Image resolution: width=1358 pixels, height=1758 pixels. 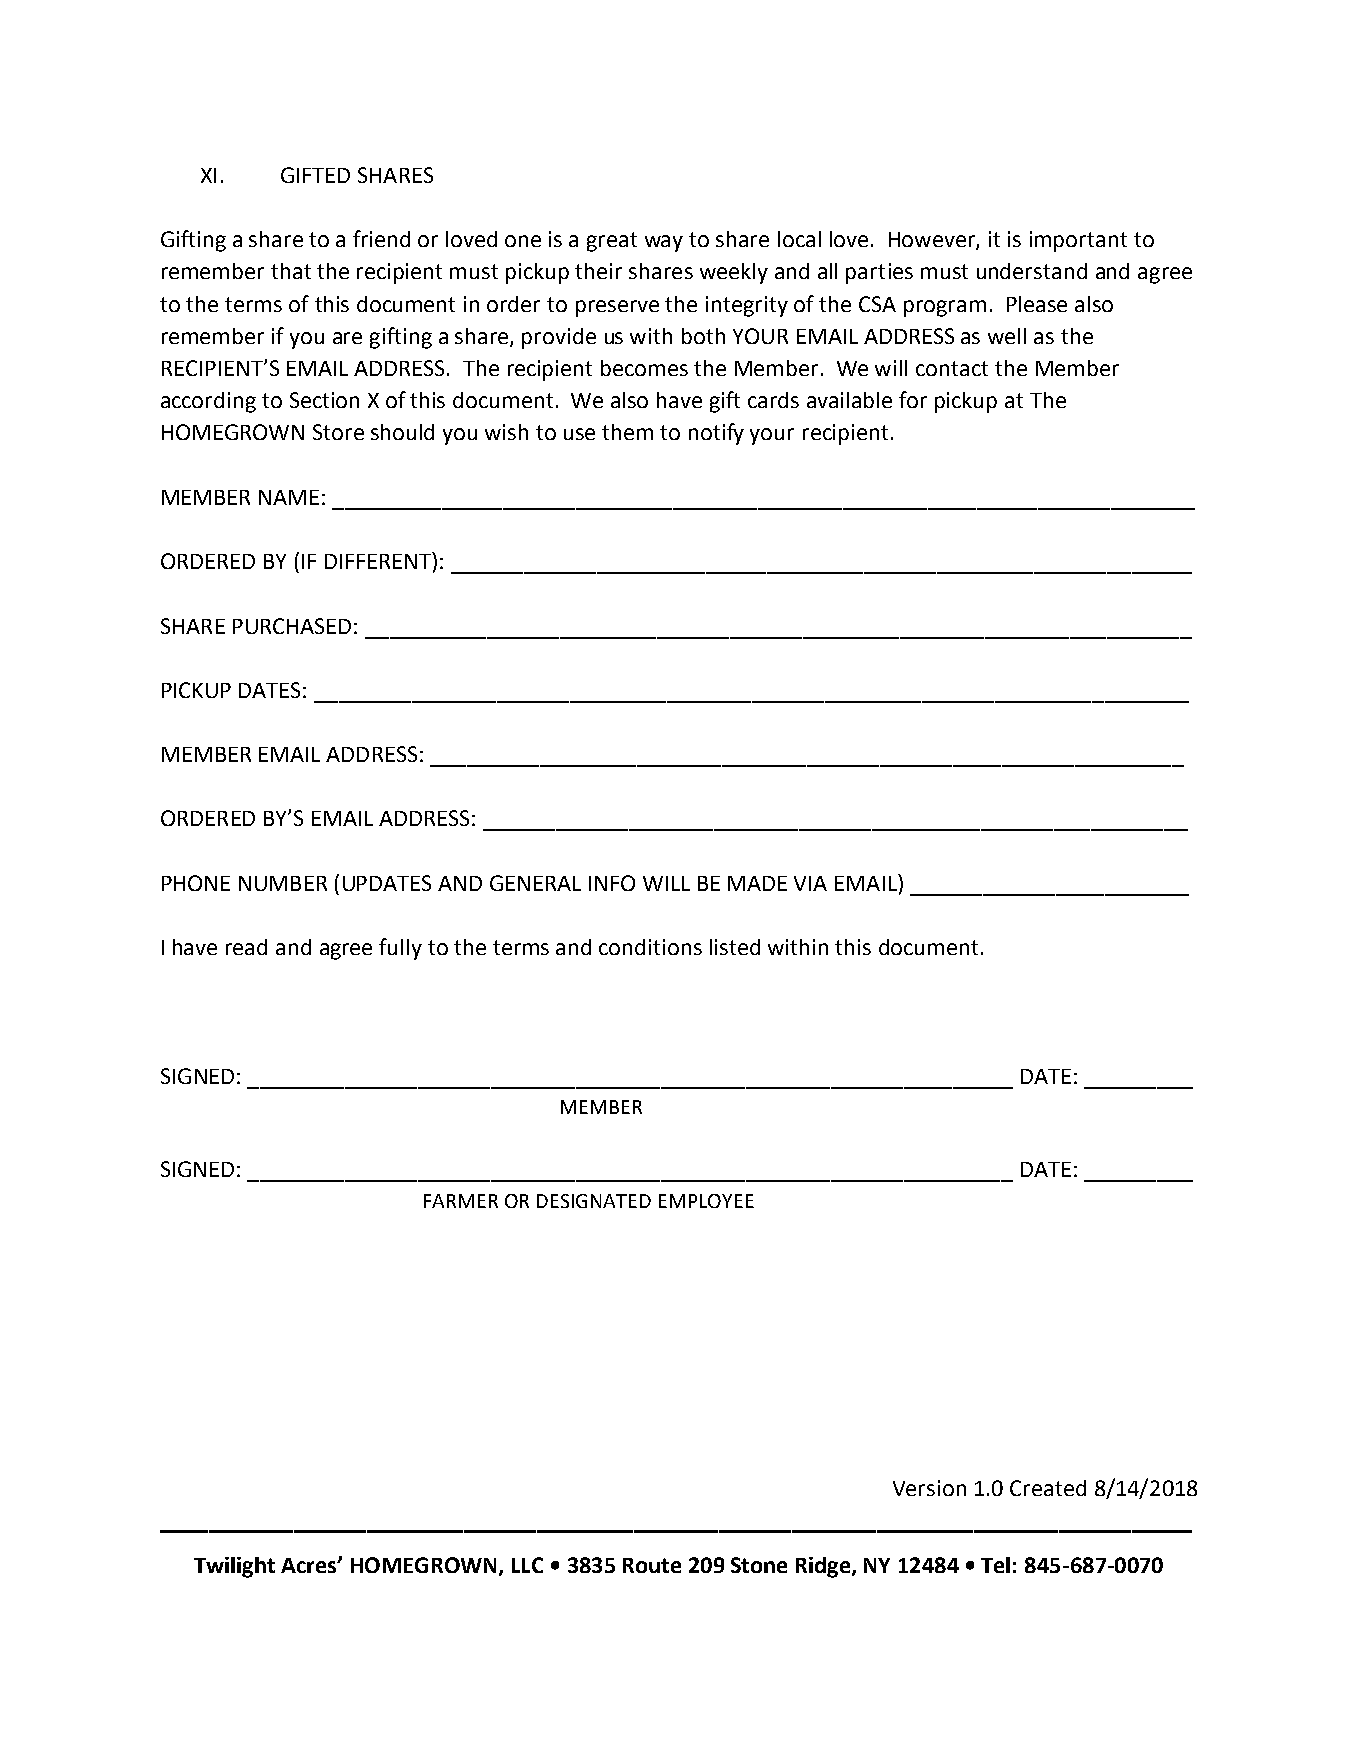 What do you see at coordinates (598, 271) in the screenshot?
I see `their` at bounding box center [598, 271].
